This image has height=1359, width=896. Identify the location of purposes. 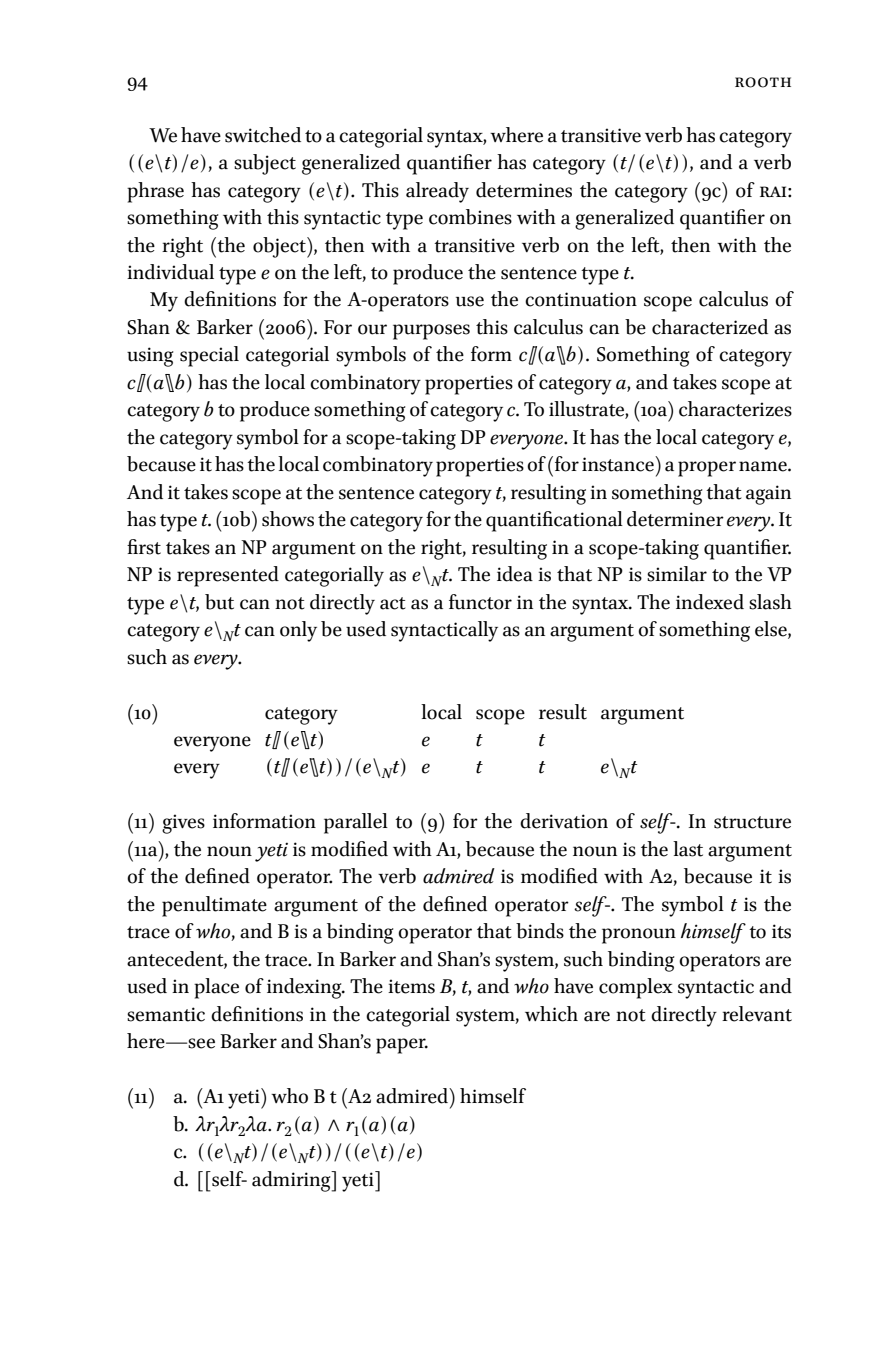
(431, 332).
